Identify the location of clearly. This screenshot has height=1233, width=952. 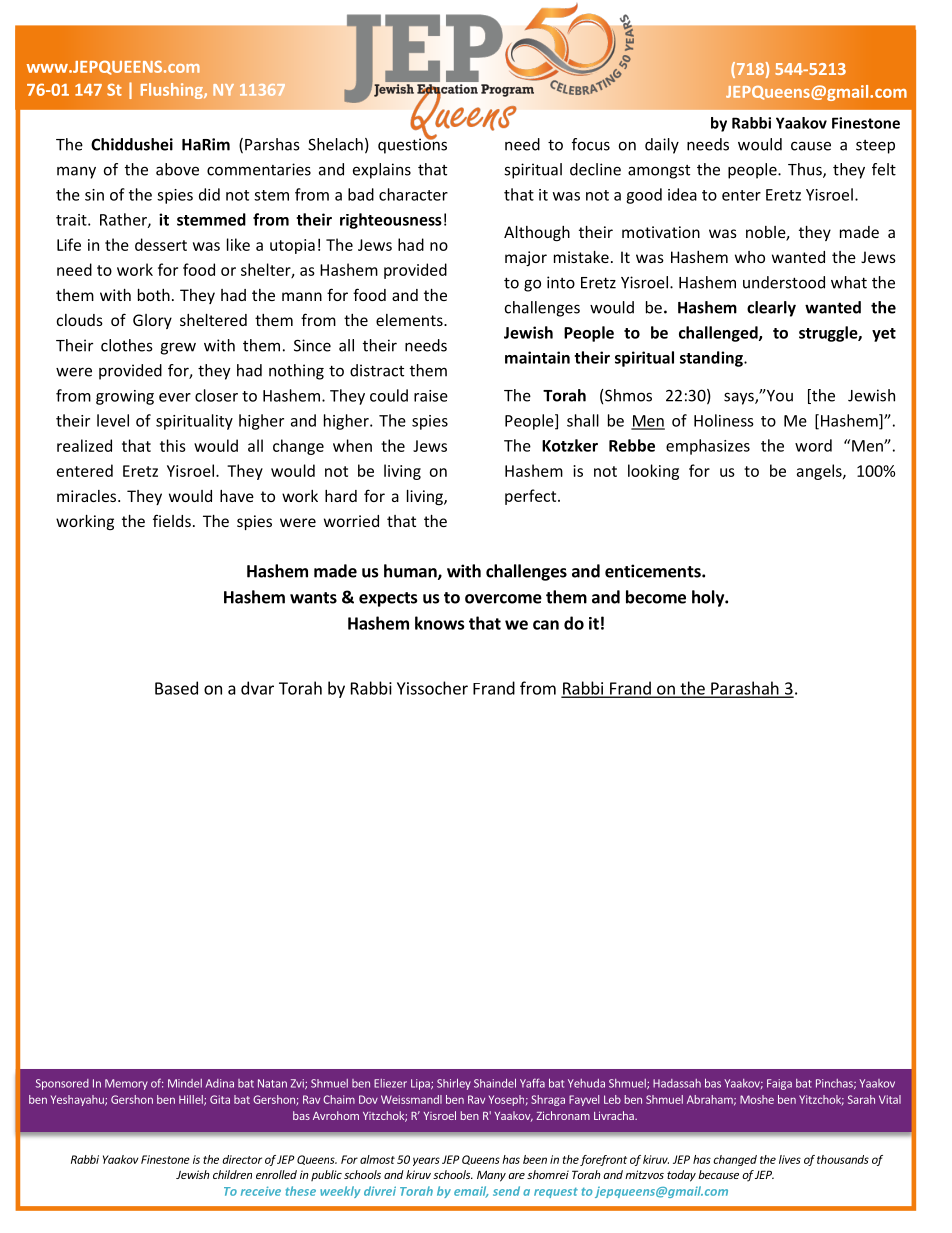
(771, 309).
